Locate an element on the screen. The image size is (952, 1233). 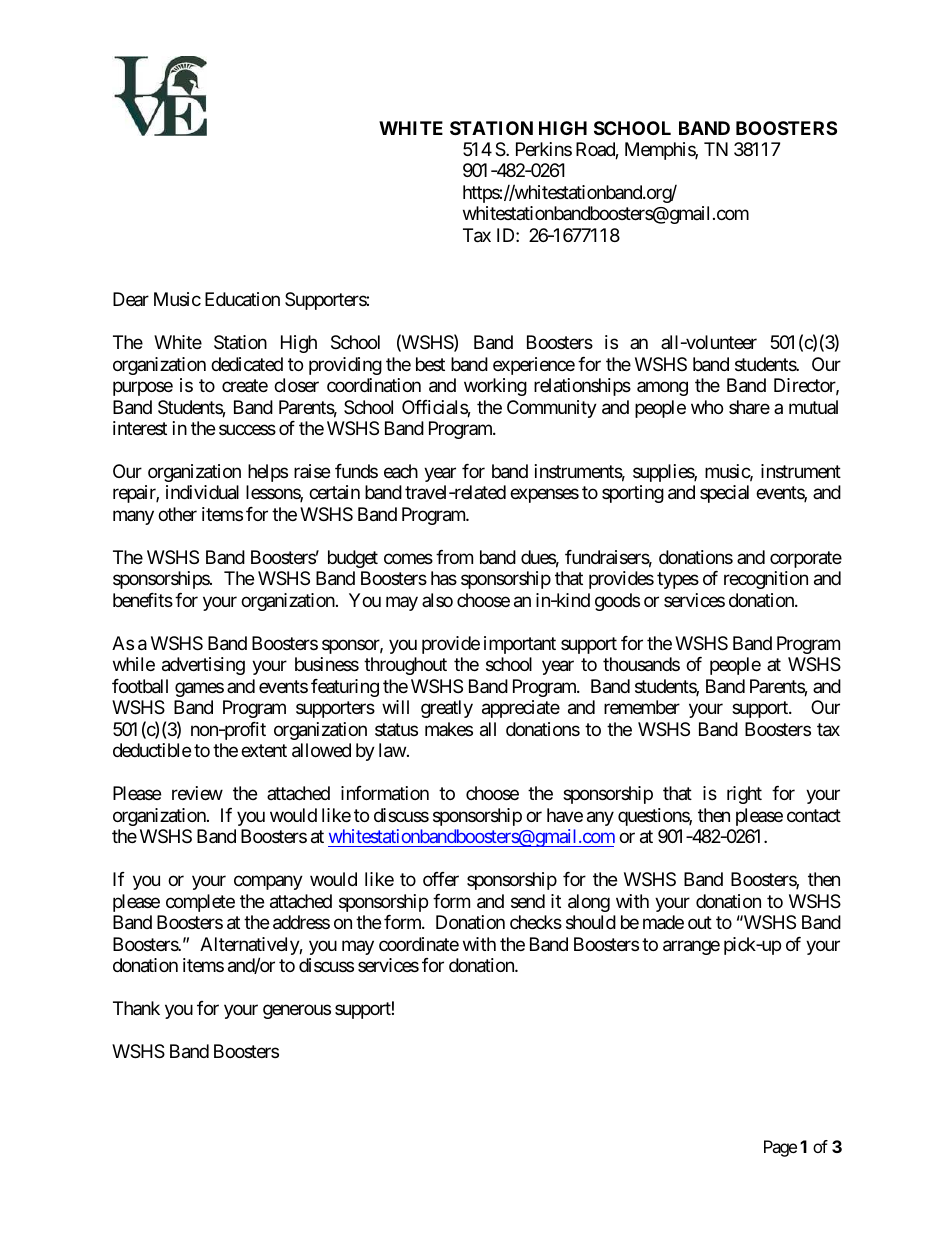
Education is located at coordinates (242, 299).
